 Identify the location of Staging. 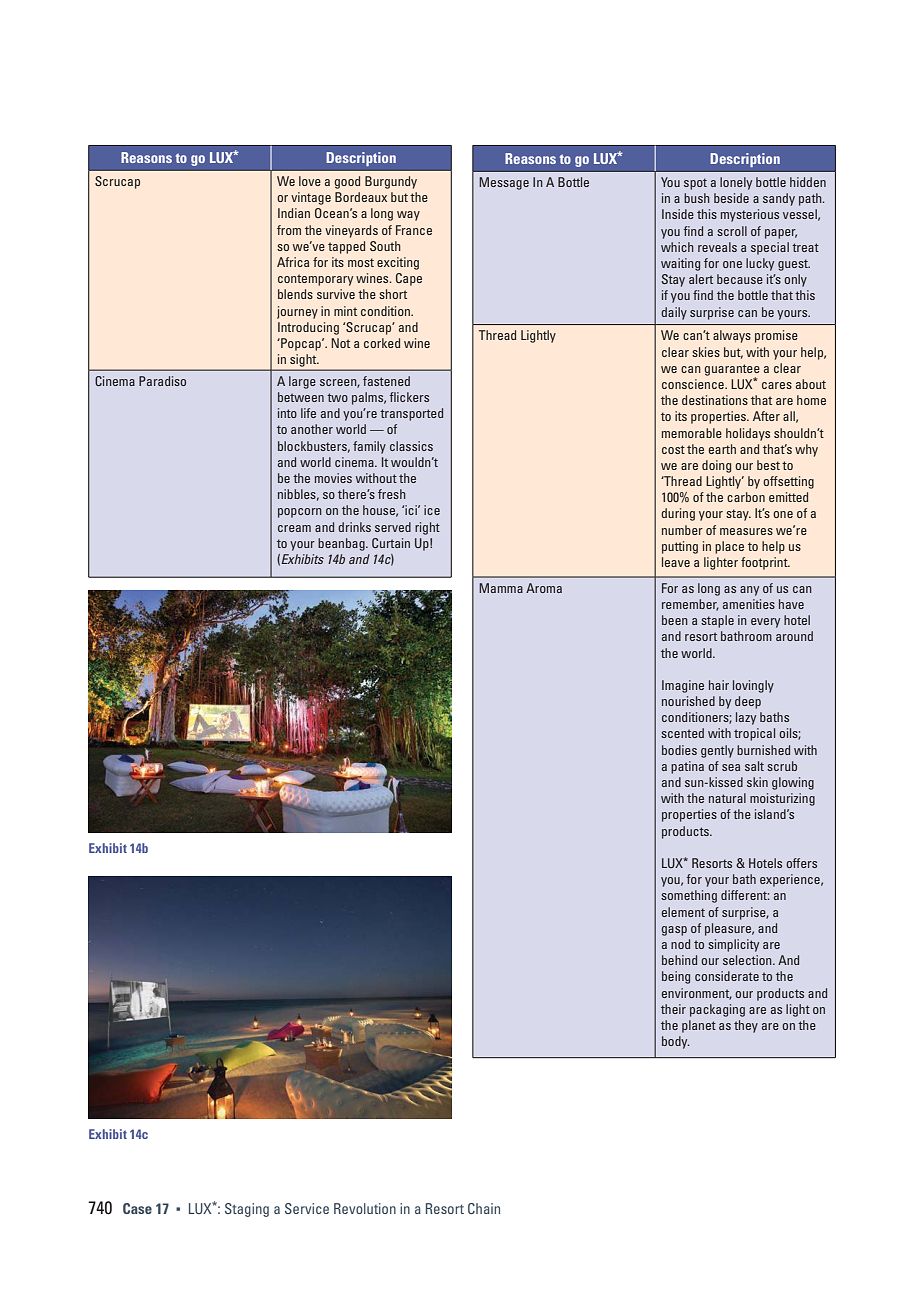
(247, 1210).
